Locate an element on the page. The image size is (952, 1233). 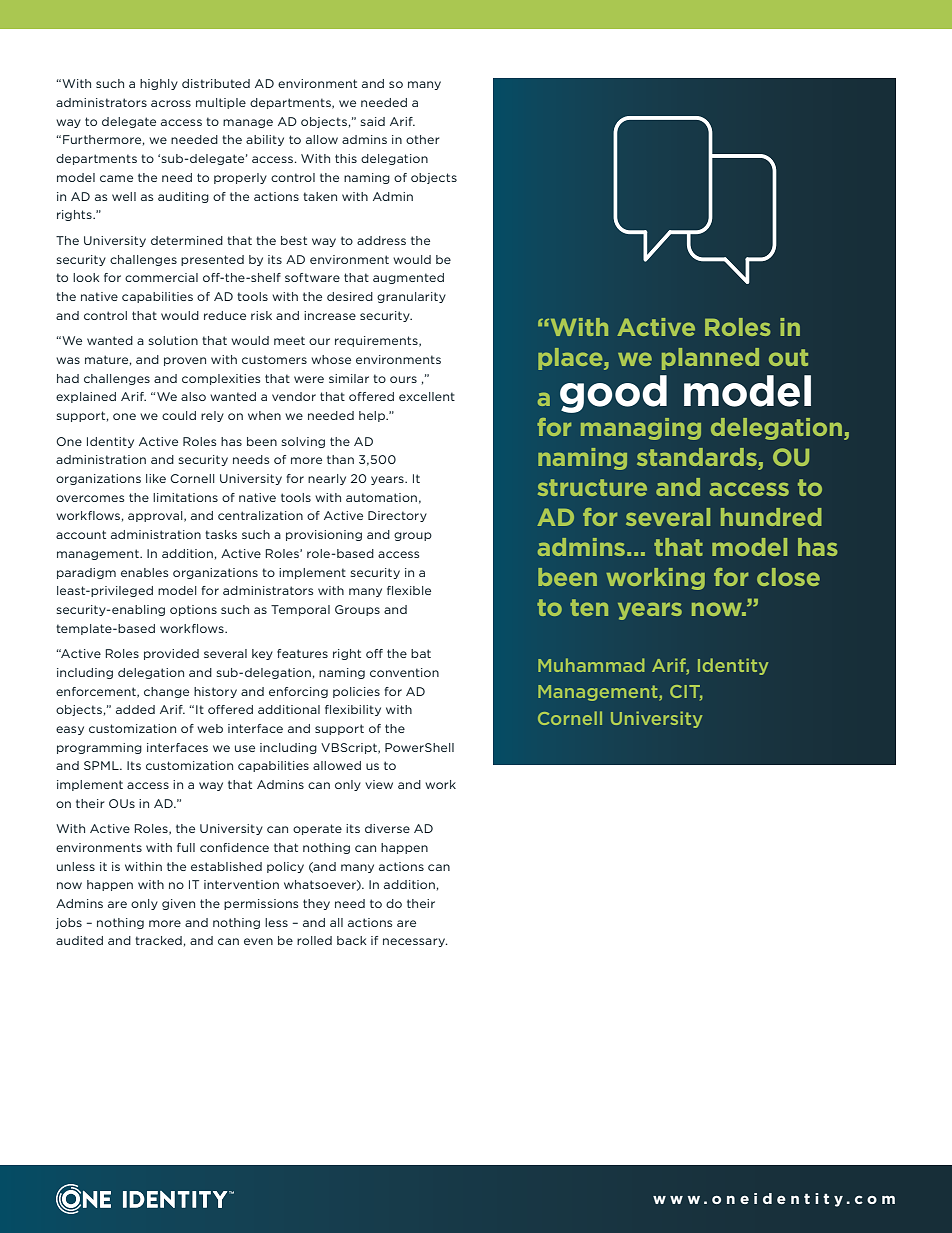
across is located at coordinates (171, 103).
